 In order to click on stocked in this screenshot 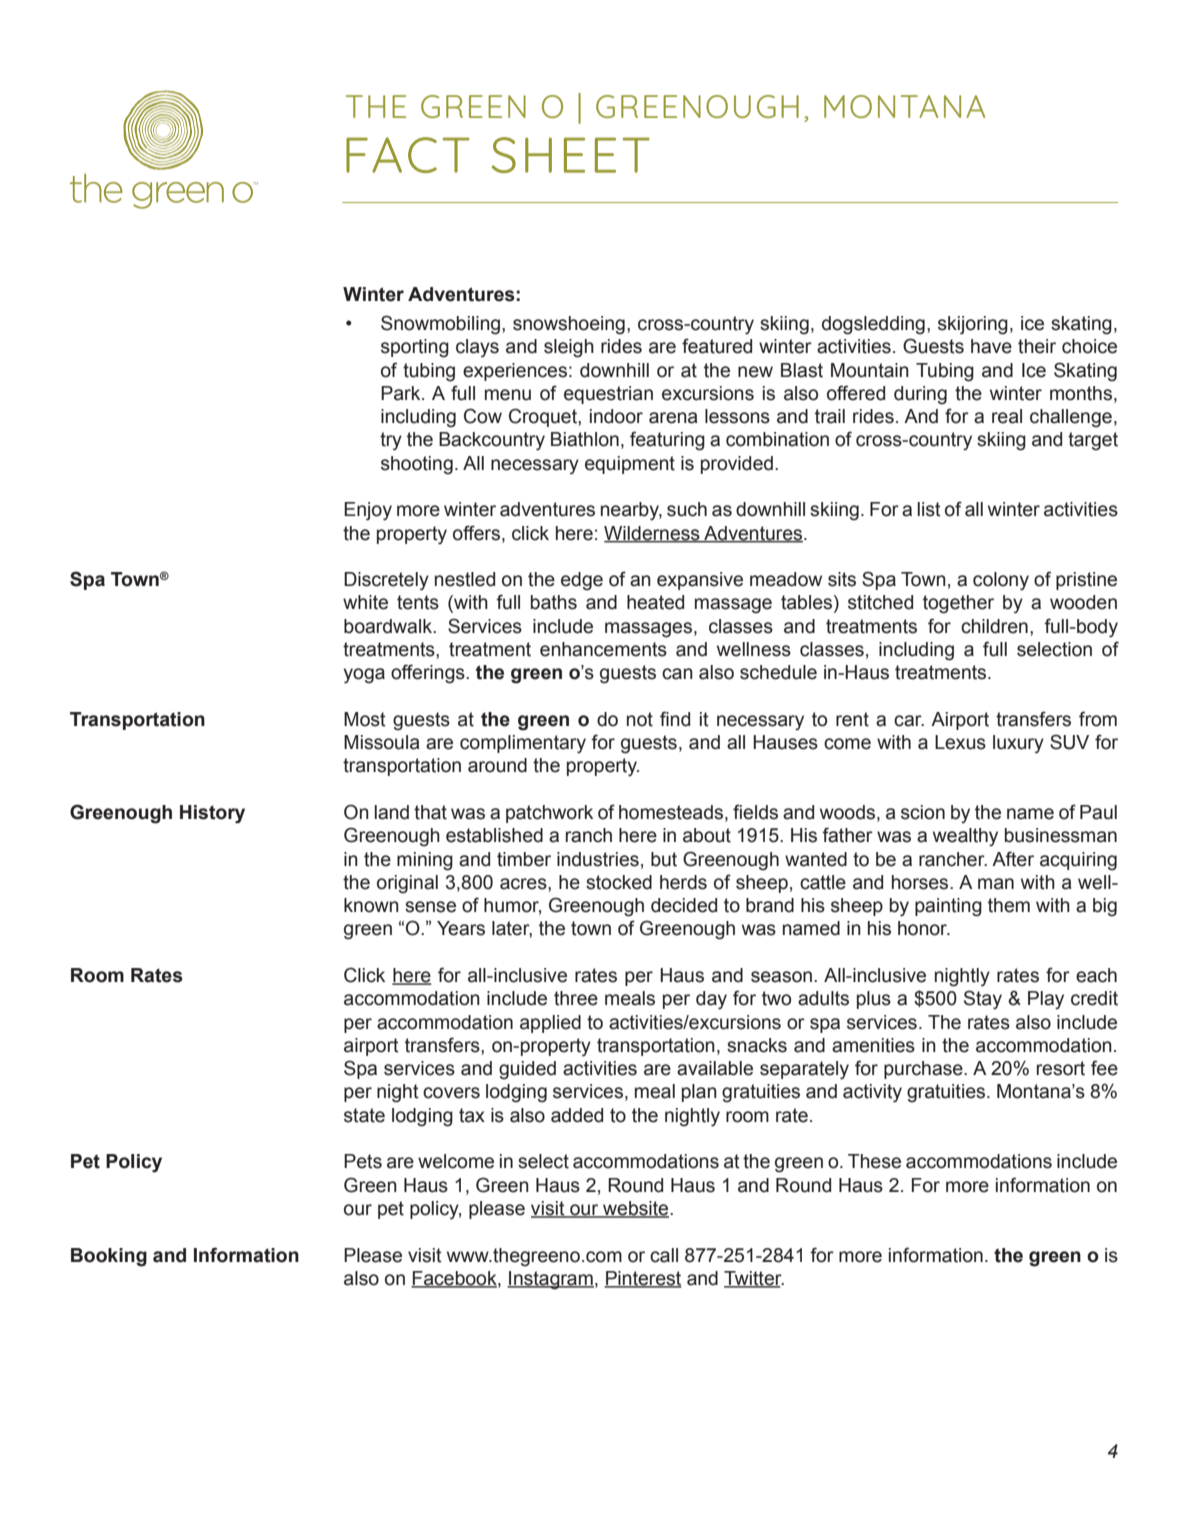, I will do `click(619, 882)`.
